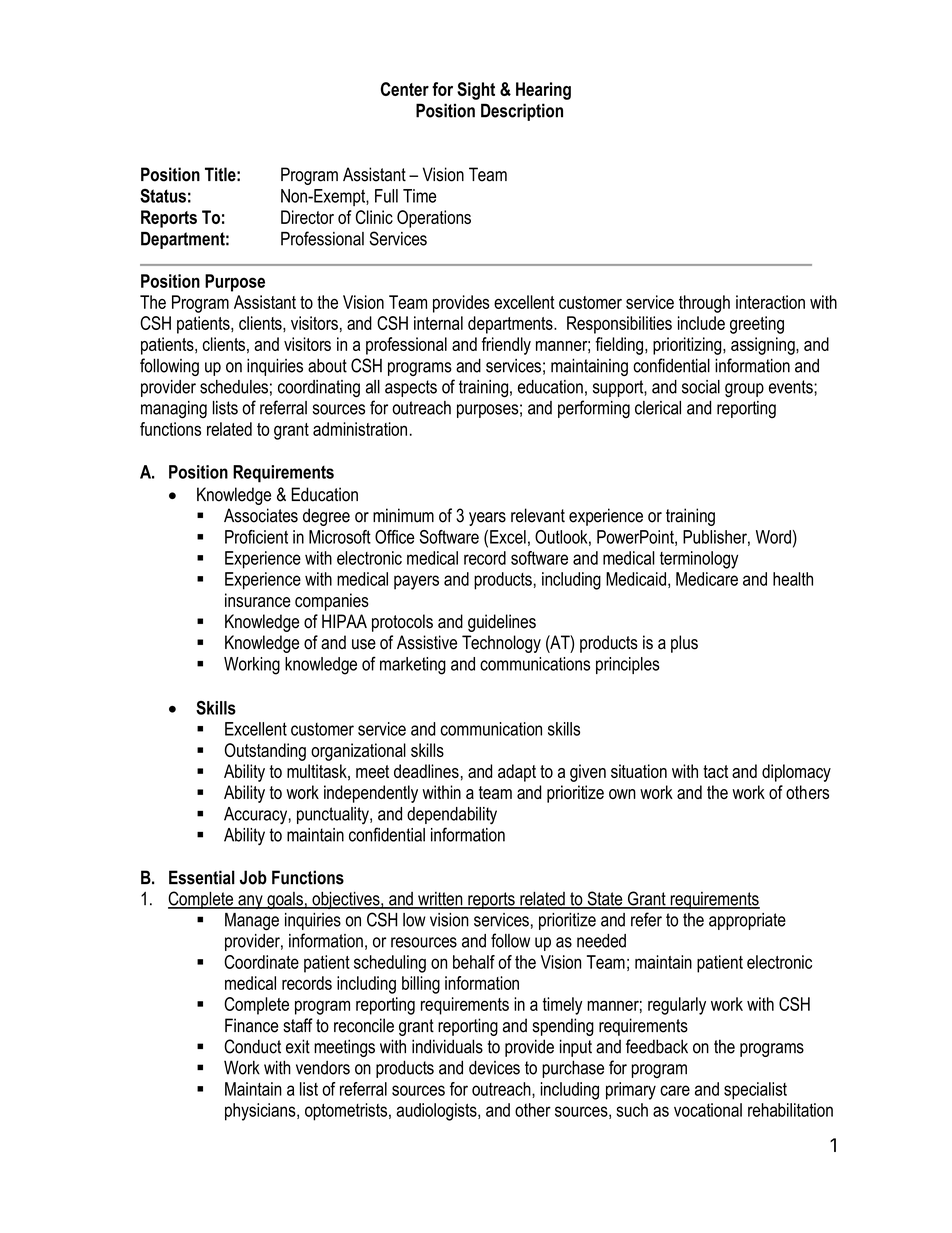 The image size is (952, 1233). What do you see at coordinates (501, 644) in the image?
I see `Technology` at bounding box center [501, 644].
